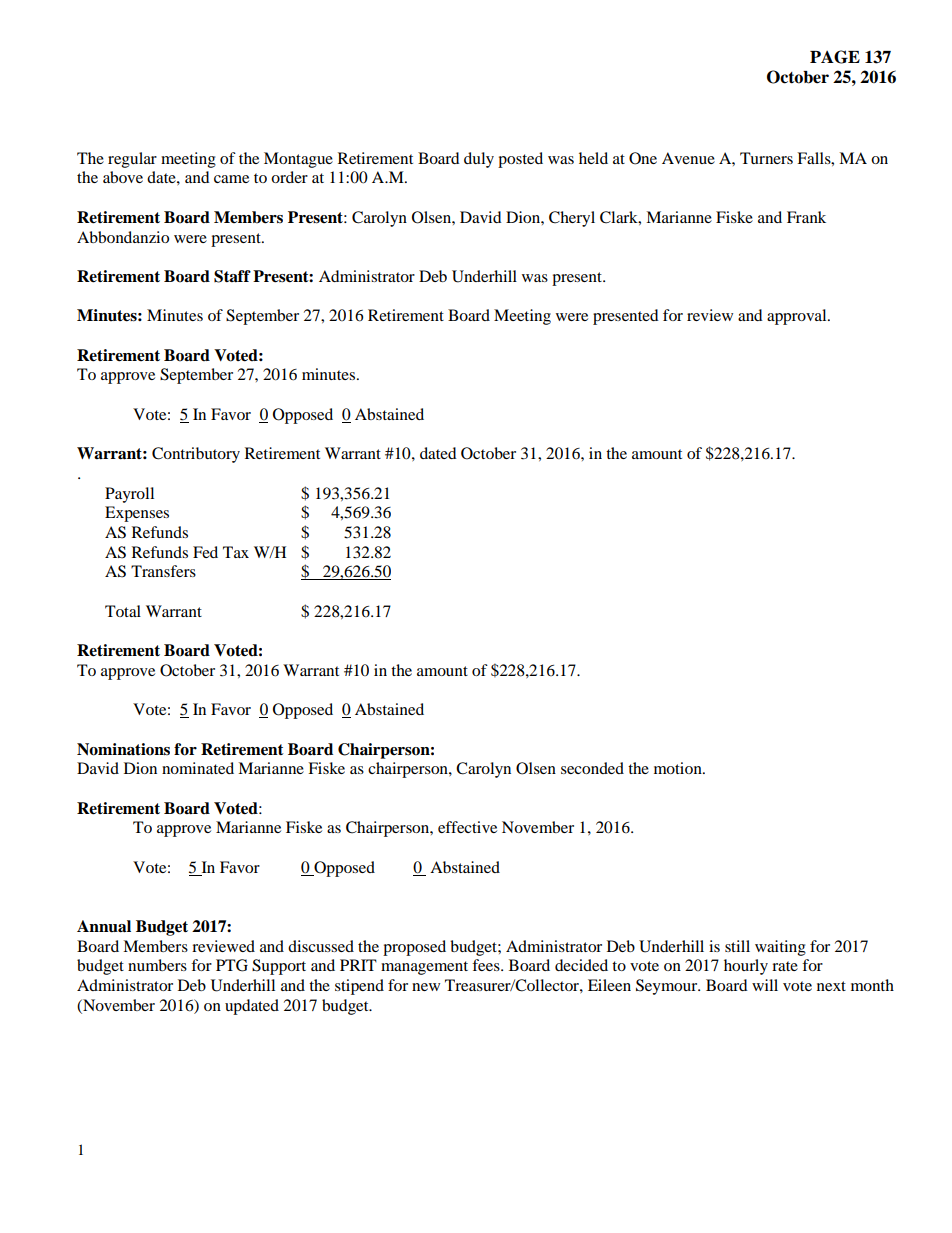 Image resolution: width=952 pixels, height=1233 pixels. Describe the element at coordinates (132, 160) in the page. I see `regular` at that location.
